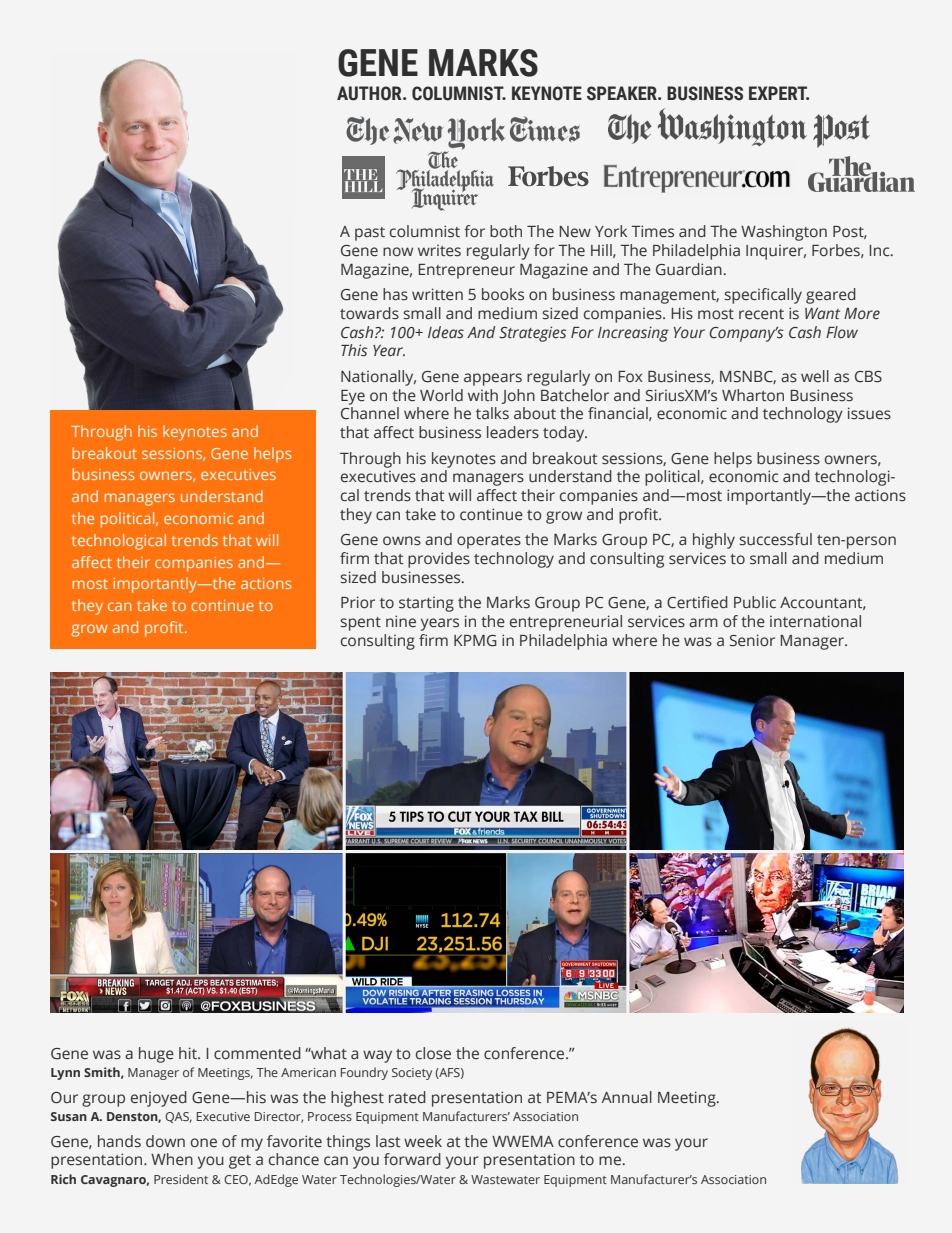  Describe the element at coordinates (165, 1141) in the screenshot. I see `down` at that location.
